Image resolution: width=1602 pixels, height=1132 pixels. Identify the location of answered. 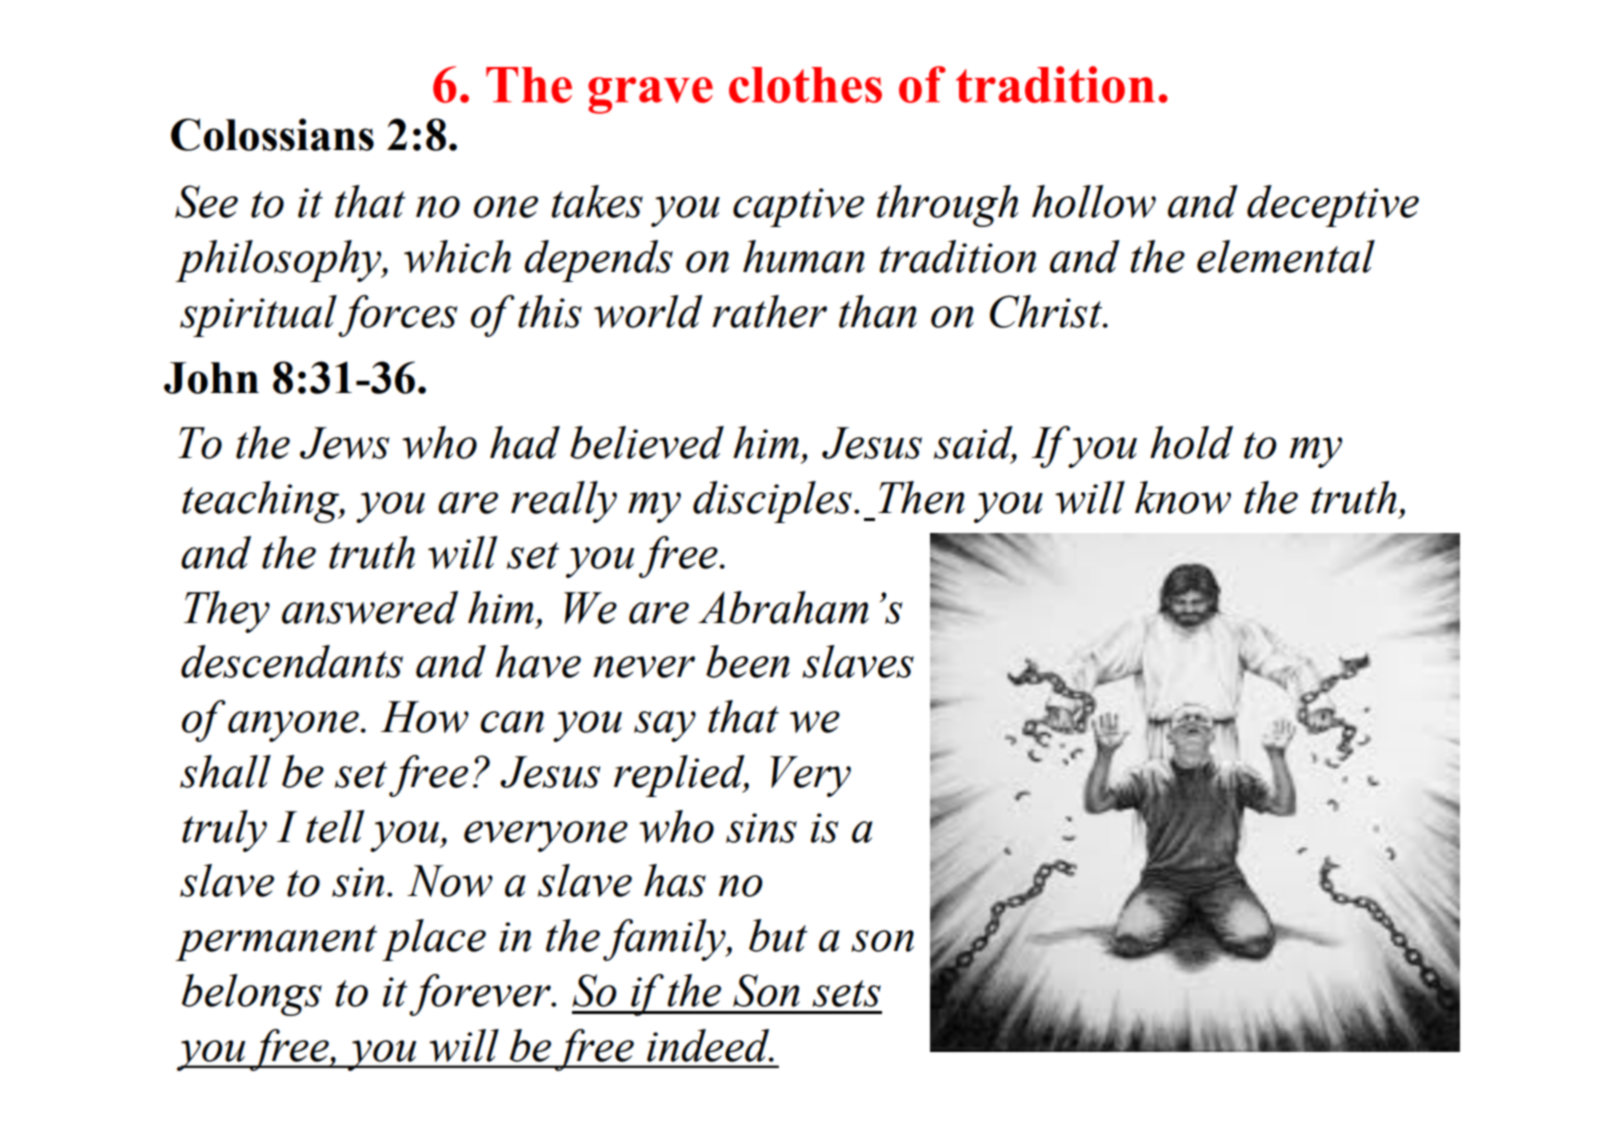
(370, 607).
